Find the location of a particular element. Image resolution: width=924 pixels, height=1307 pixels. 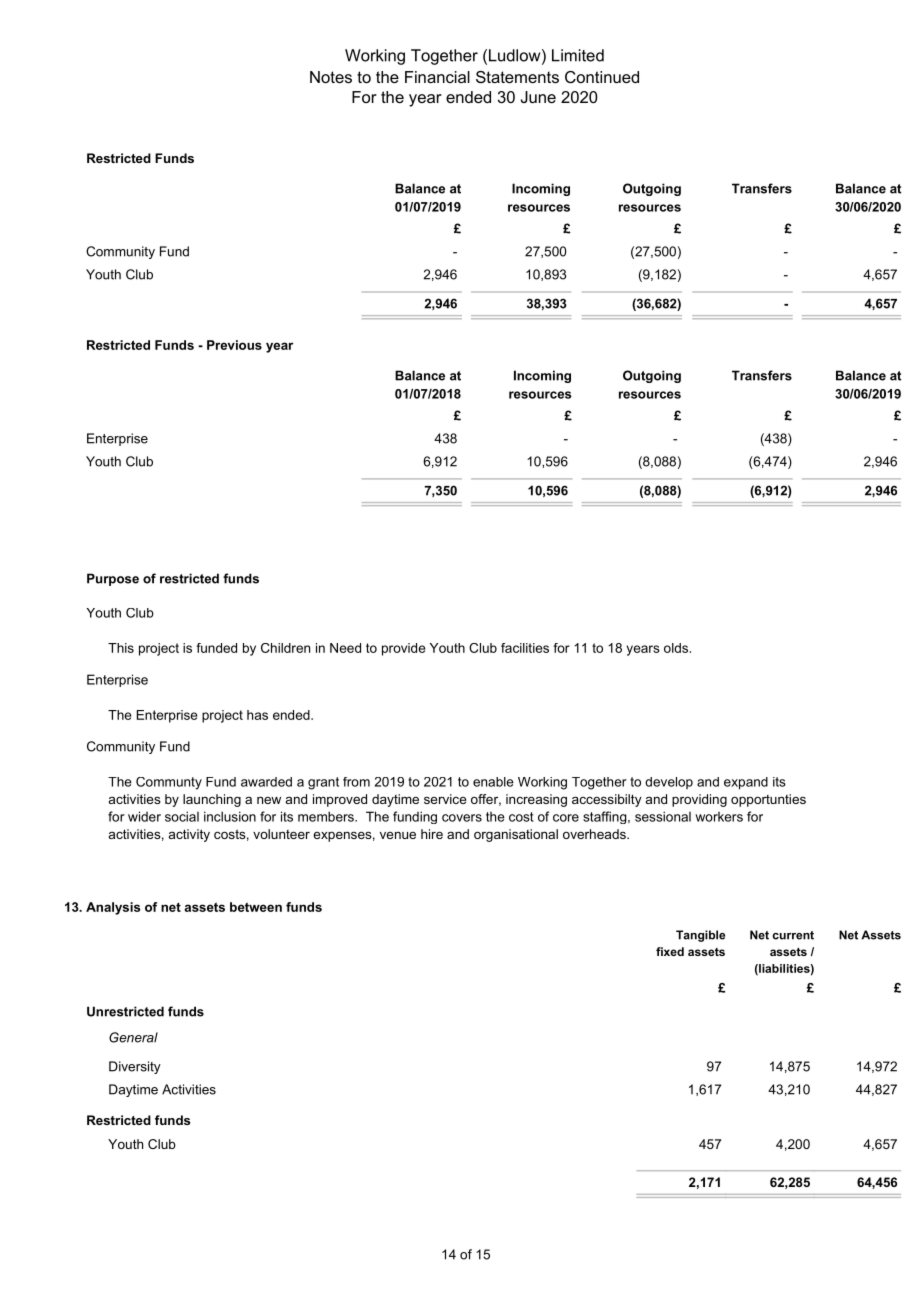

olds is located at coordinates (677, 648).
